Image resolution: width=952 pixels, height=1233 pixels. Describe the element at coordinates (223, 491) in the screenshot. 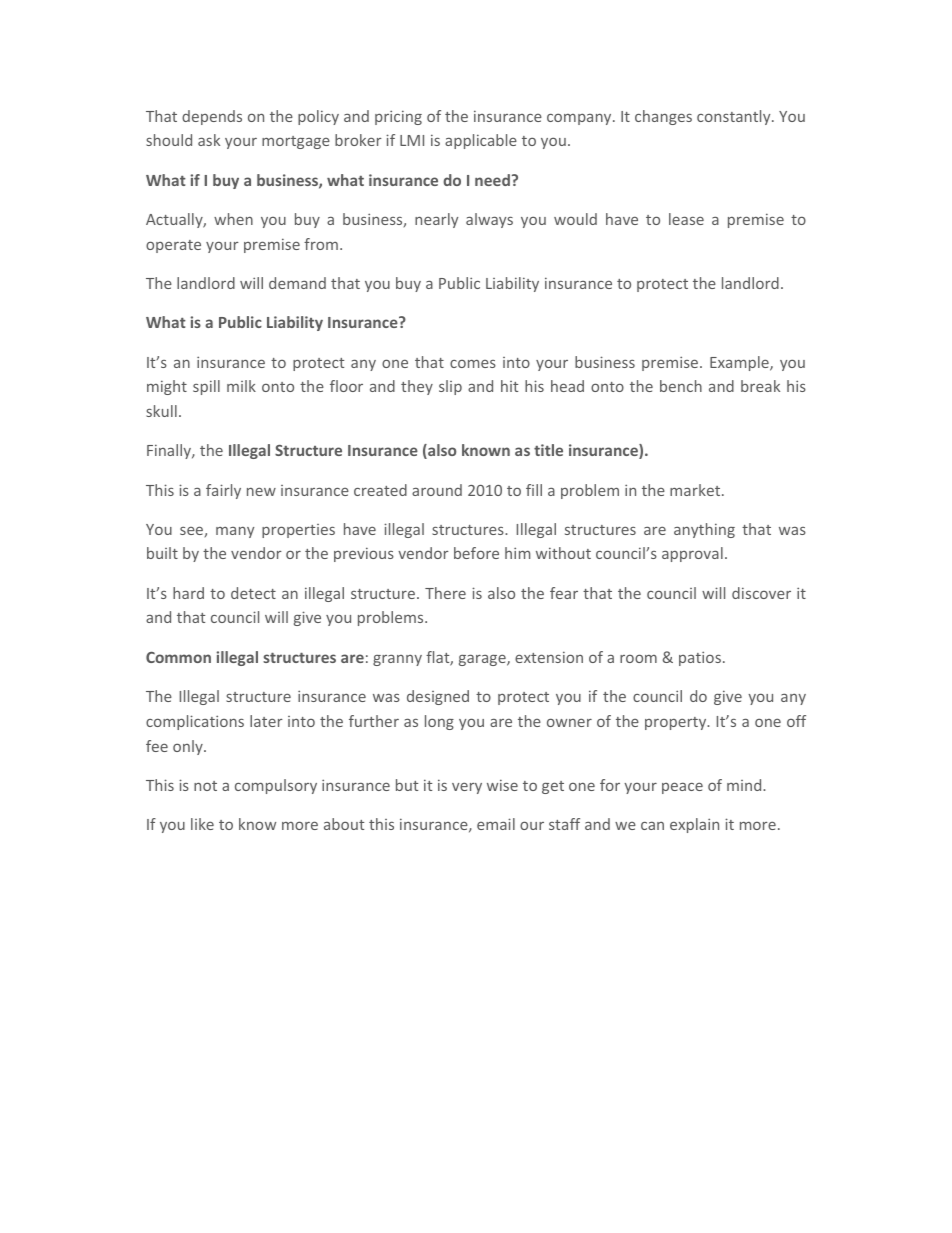

I see `fairly` at that location.
